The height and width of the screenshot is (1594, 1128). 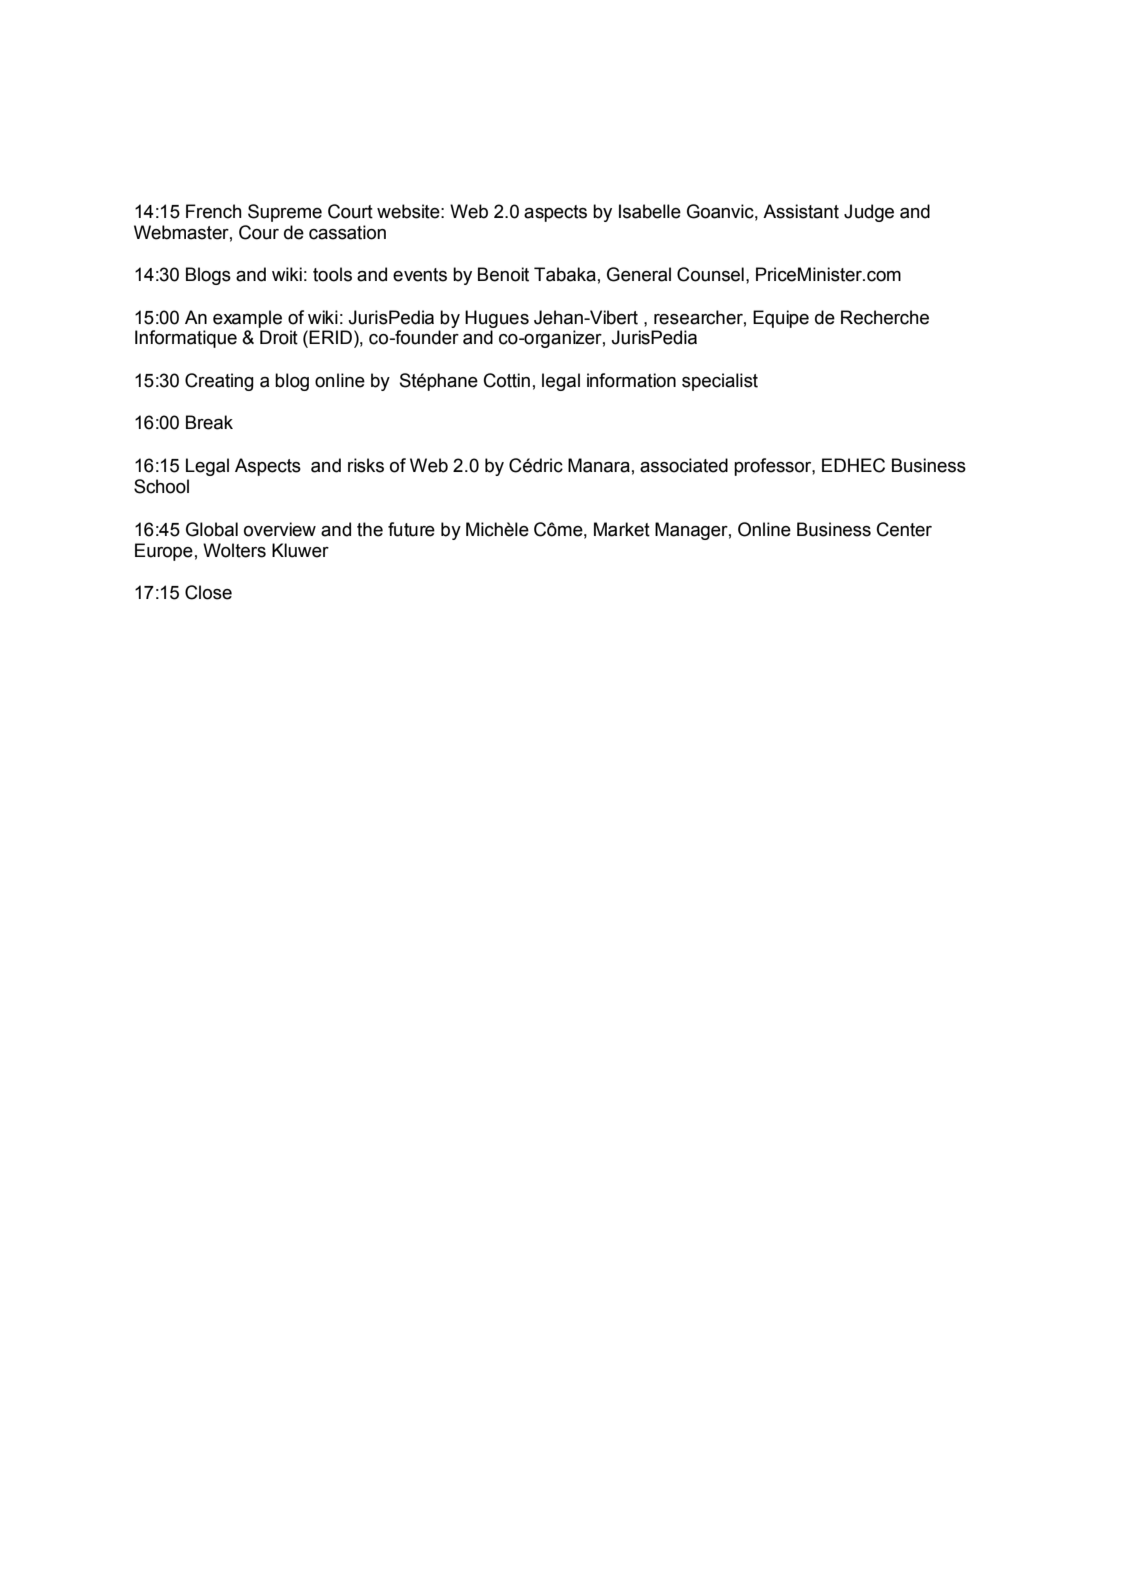 What do you see at coordinates (599, 465) in the screenshot?
I see `Manara` at bounding box center [599, 465].
